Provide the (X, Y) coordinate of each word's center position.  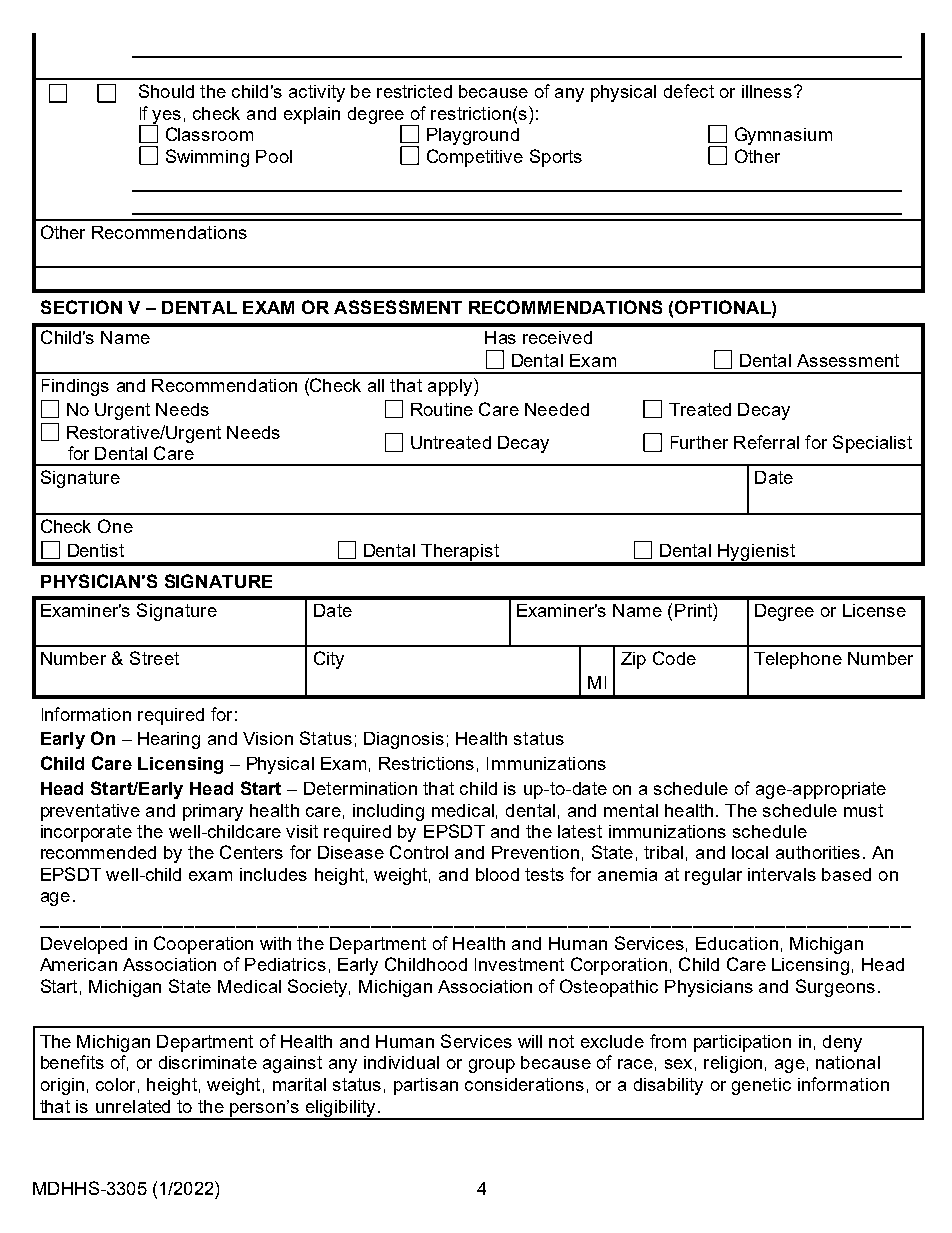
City (329, 660)
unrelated (133, 1106)
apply (451, 387)
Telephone (798, 660)
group (492, 1066)
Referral (766, 442)
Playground (473, 136)
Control (419, 852)
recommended (98, 852)
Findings (75, 387)
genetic (761, 1086)
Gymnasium (783, 136)
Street (154, 658)
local (750, 852)
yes (166, 118)
